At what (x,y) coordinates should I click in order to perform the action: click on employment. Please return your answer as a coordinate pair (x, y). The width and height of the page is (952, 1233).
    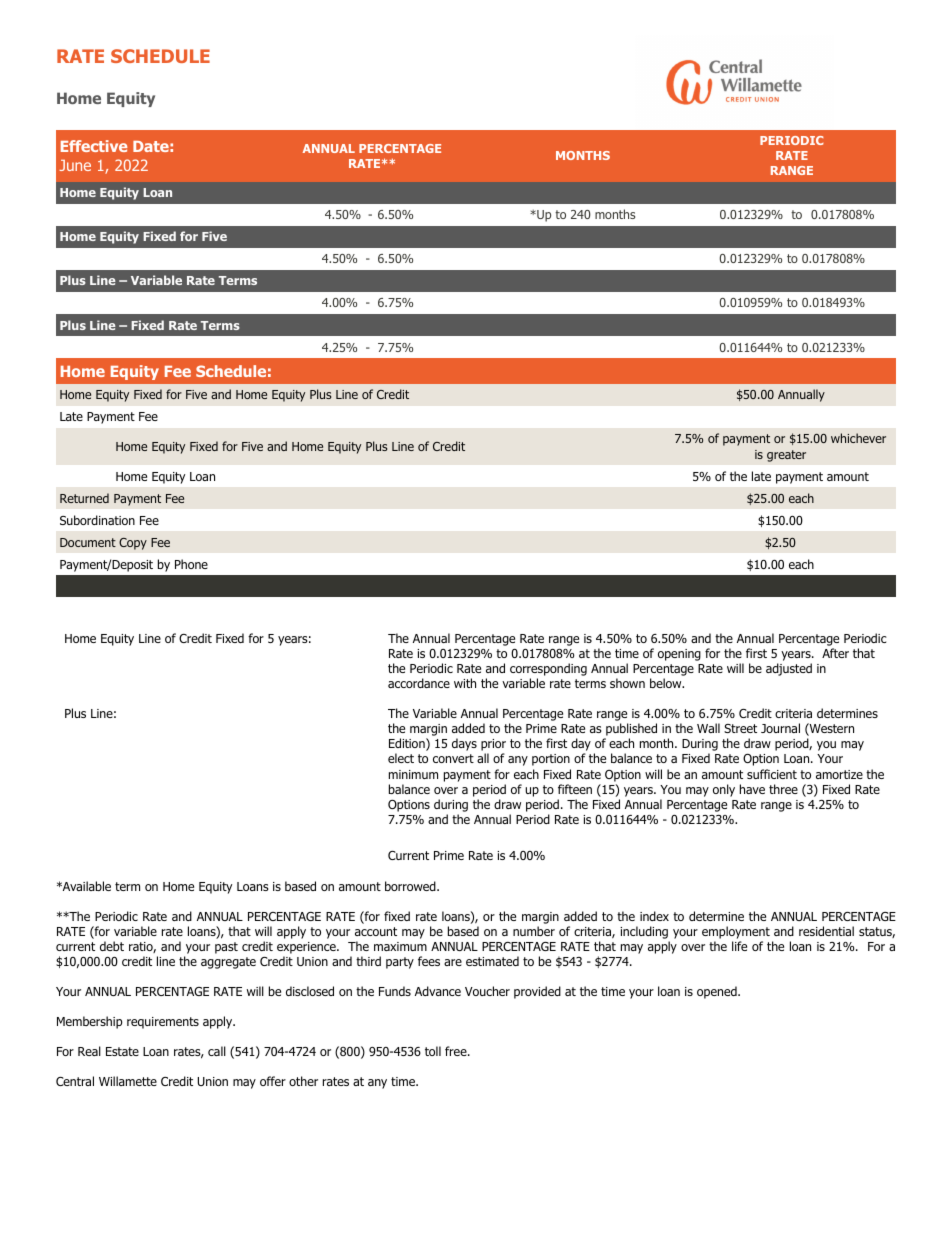
    Looking at the image, I should click on (736, 932).
